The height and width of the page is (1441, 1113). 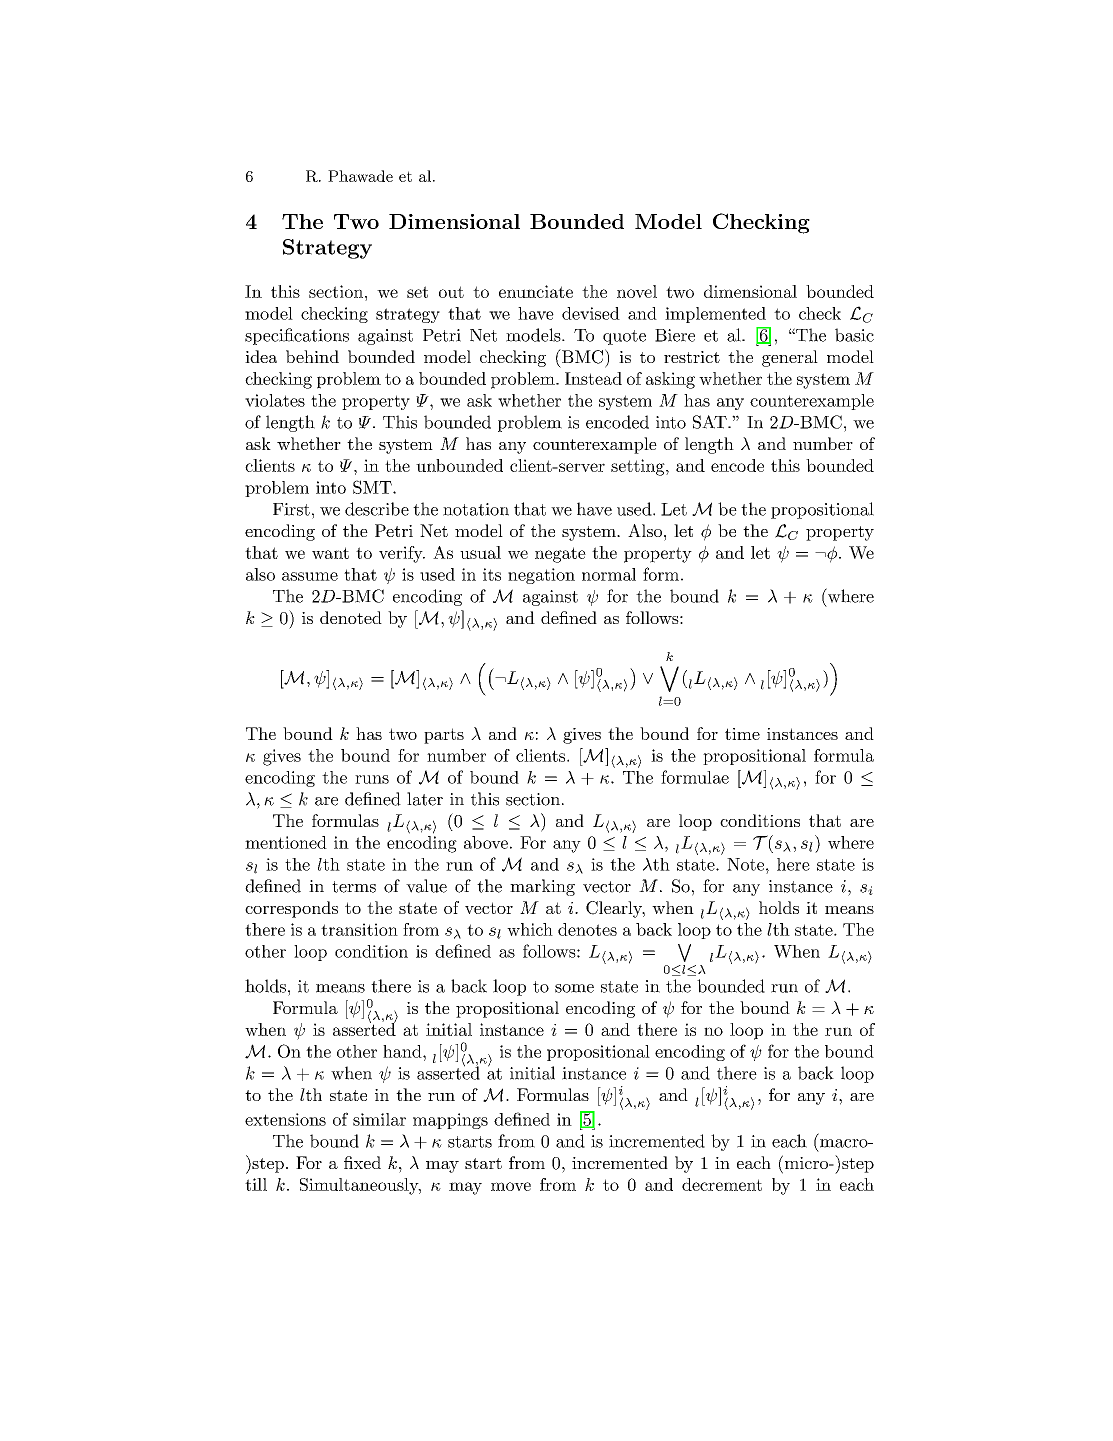 What do you see at coordinates (297, 336) in the page?
I see `specifications` at bounding box center [297, 336].
